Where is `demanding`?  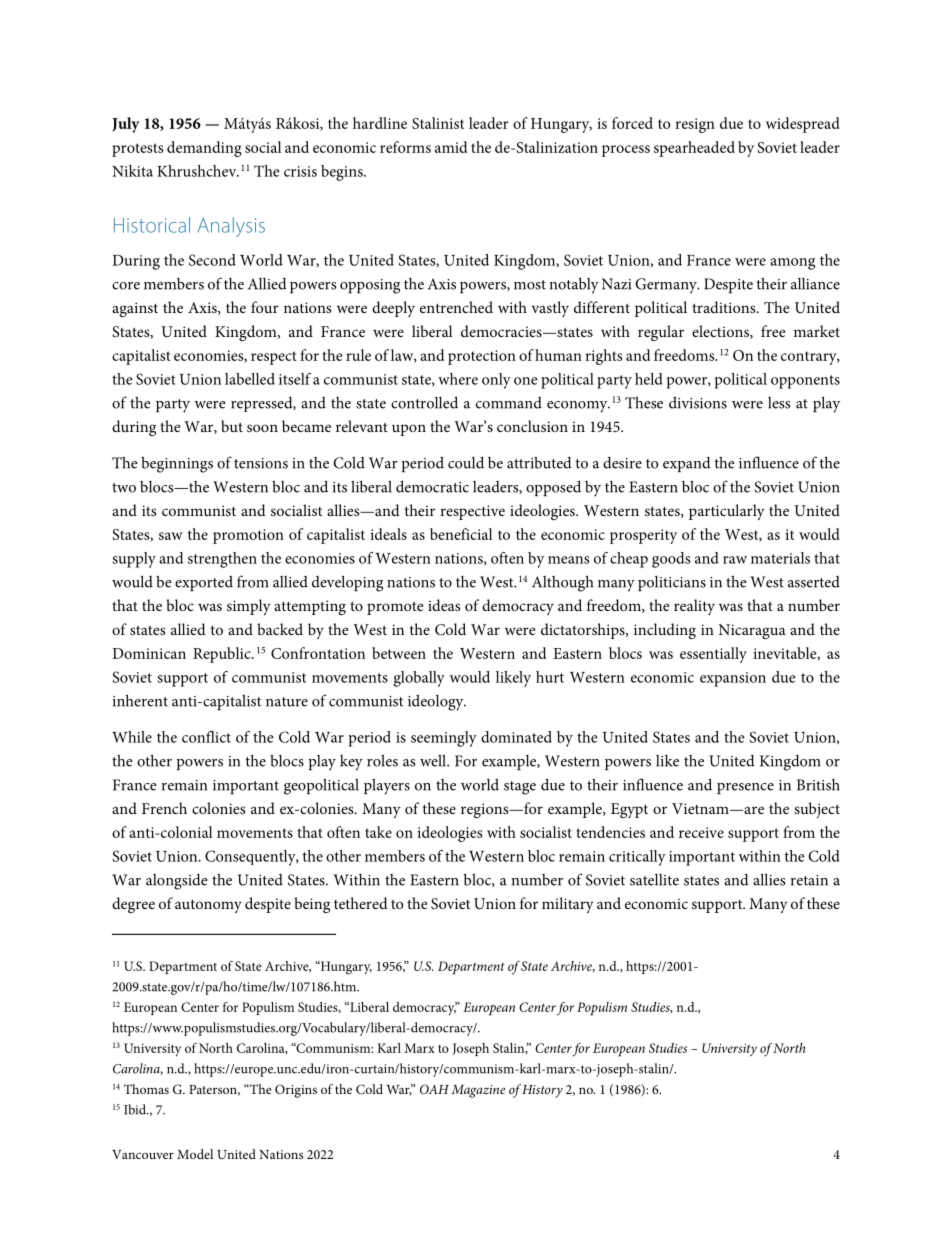 demanding is located at coordinates (204, 149).
